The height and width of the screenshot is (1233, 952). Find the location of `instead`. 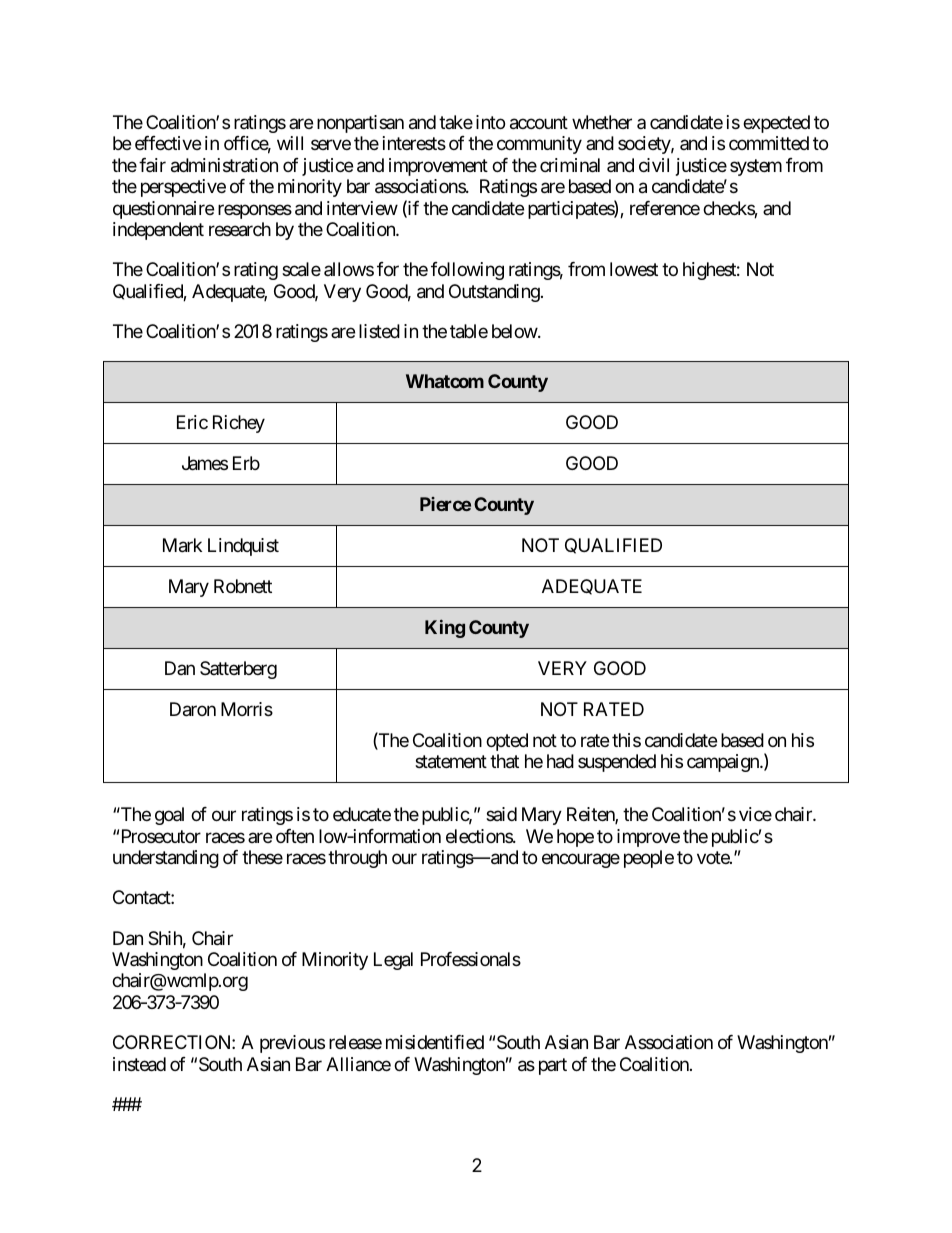

instead is located at coordinates (139, 1064).
